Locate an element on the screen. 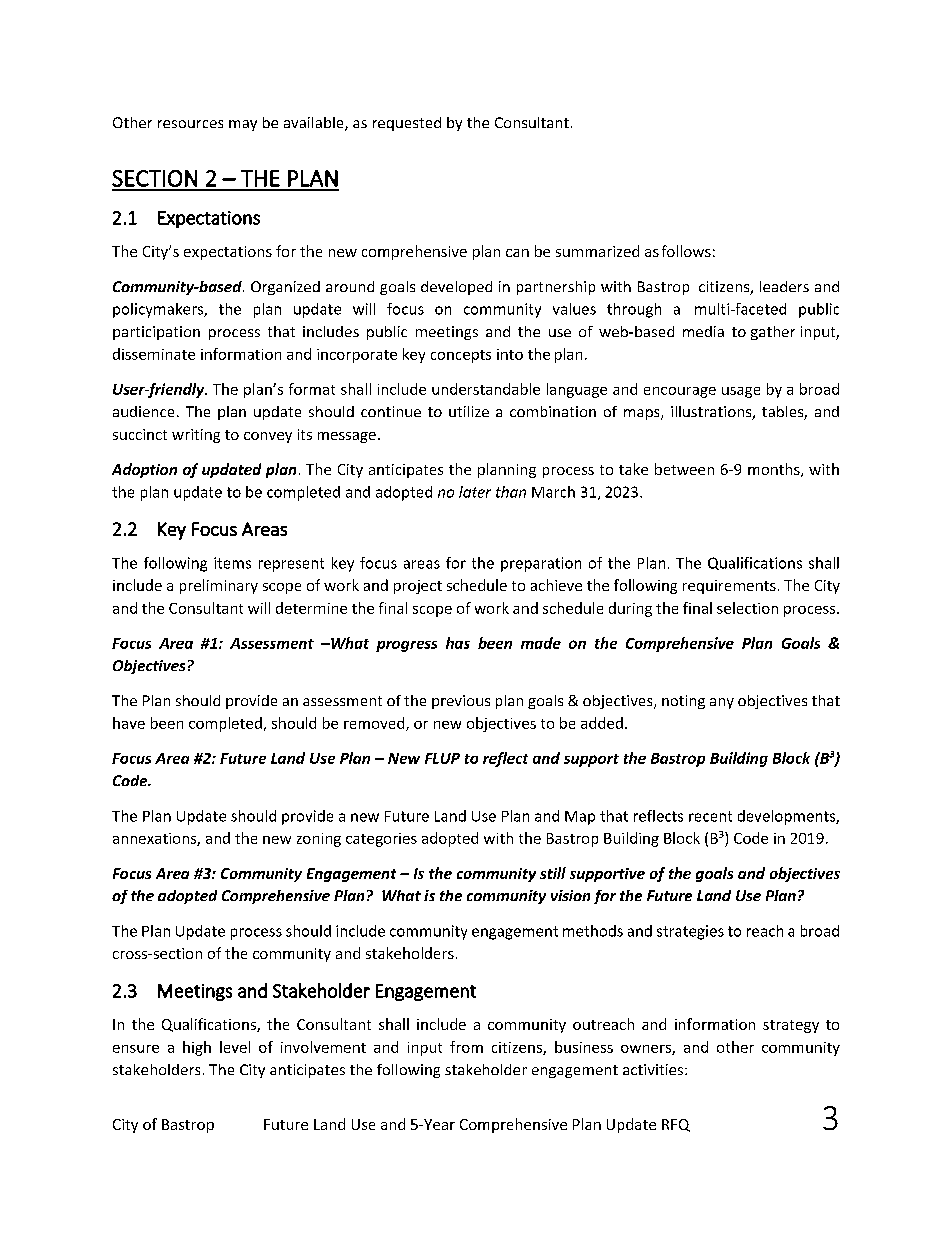 The width and height of the screenshot is (952, 1233). high is located at coordinates (197, 1048).
